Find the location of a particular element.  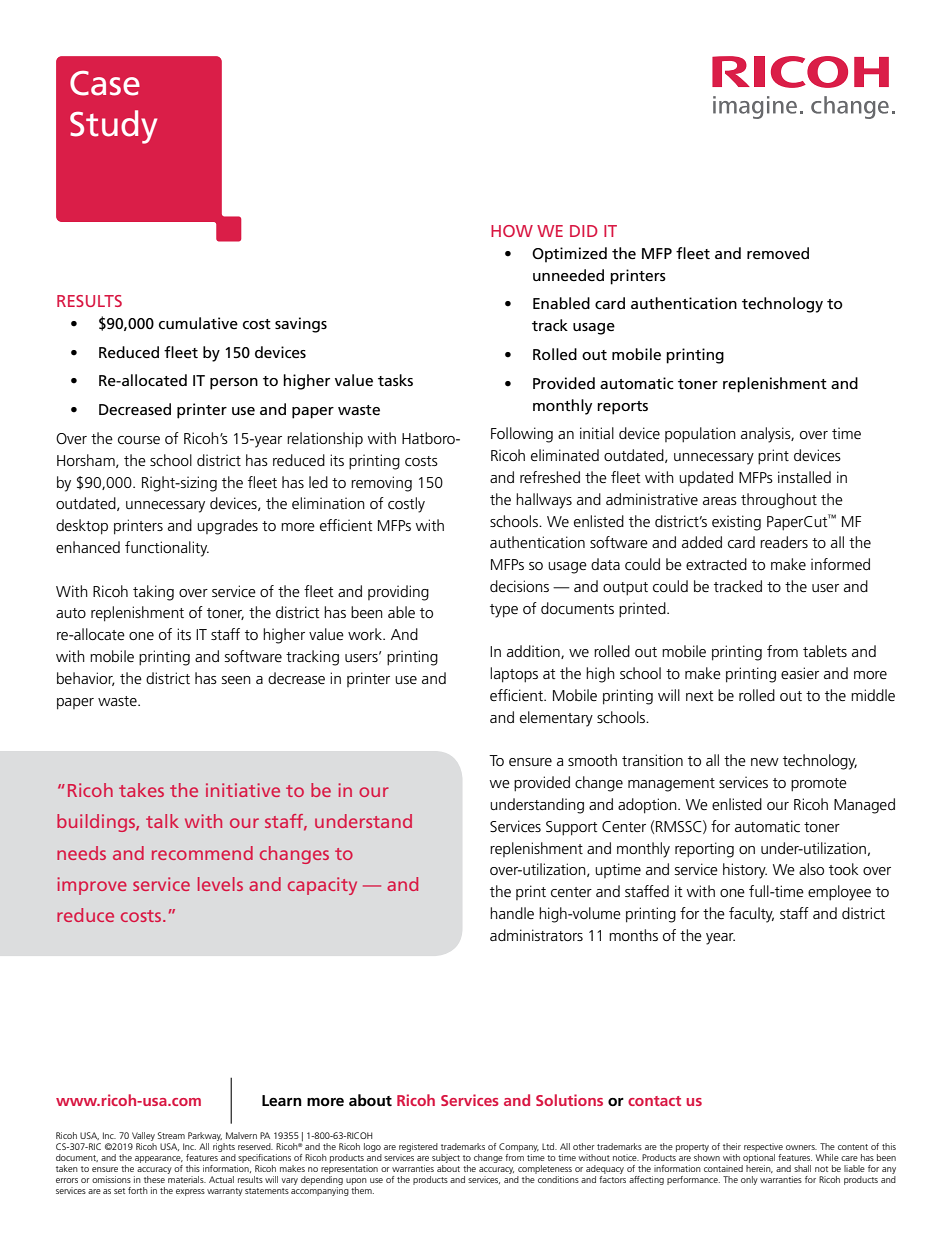

removed is located at coordinates (778, 253).
